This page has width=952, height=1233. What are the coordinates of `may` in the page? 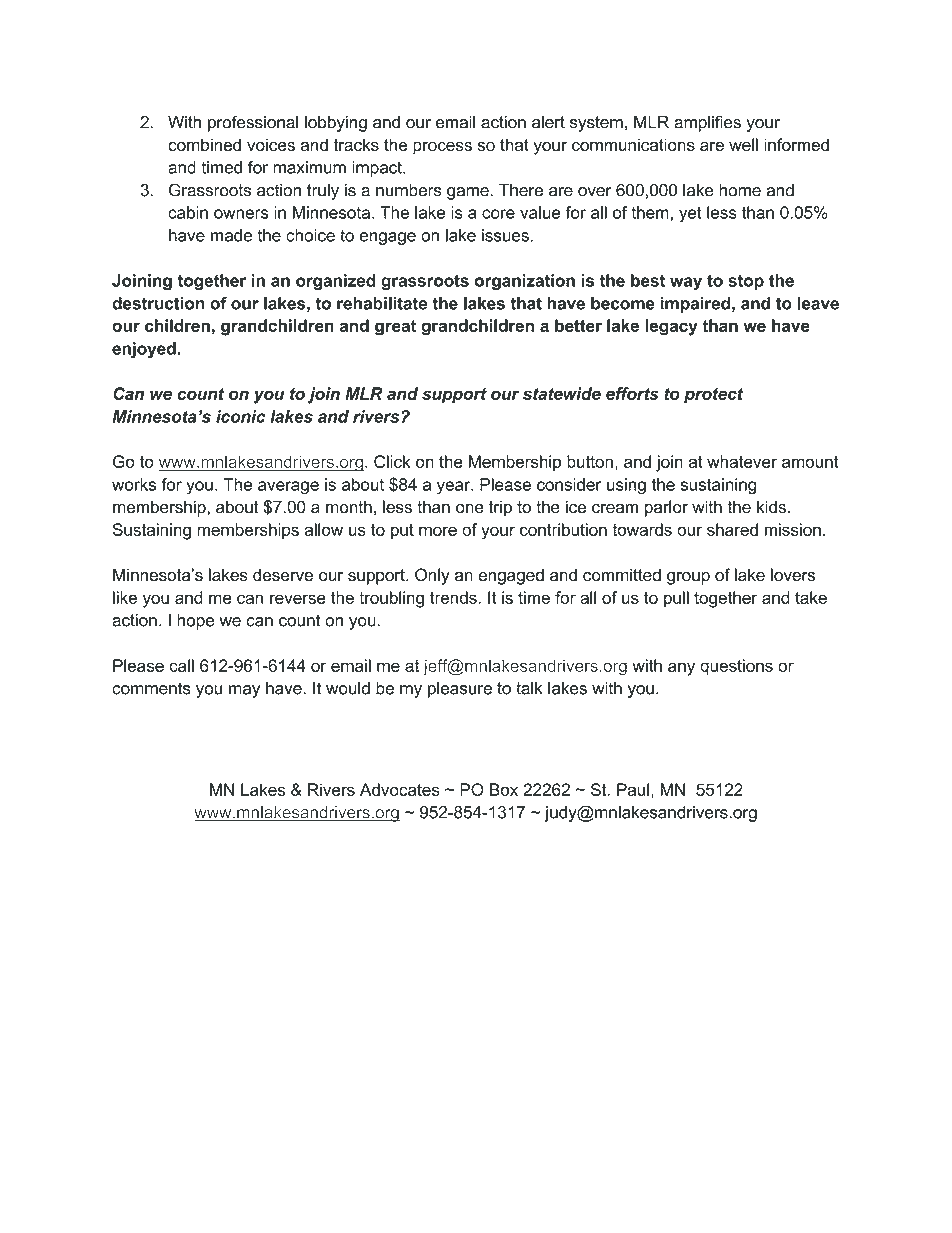 It's located at (244, 691).
